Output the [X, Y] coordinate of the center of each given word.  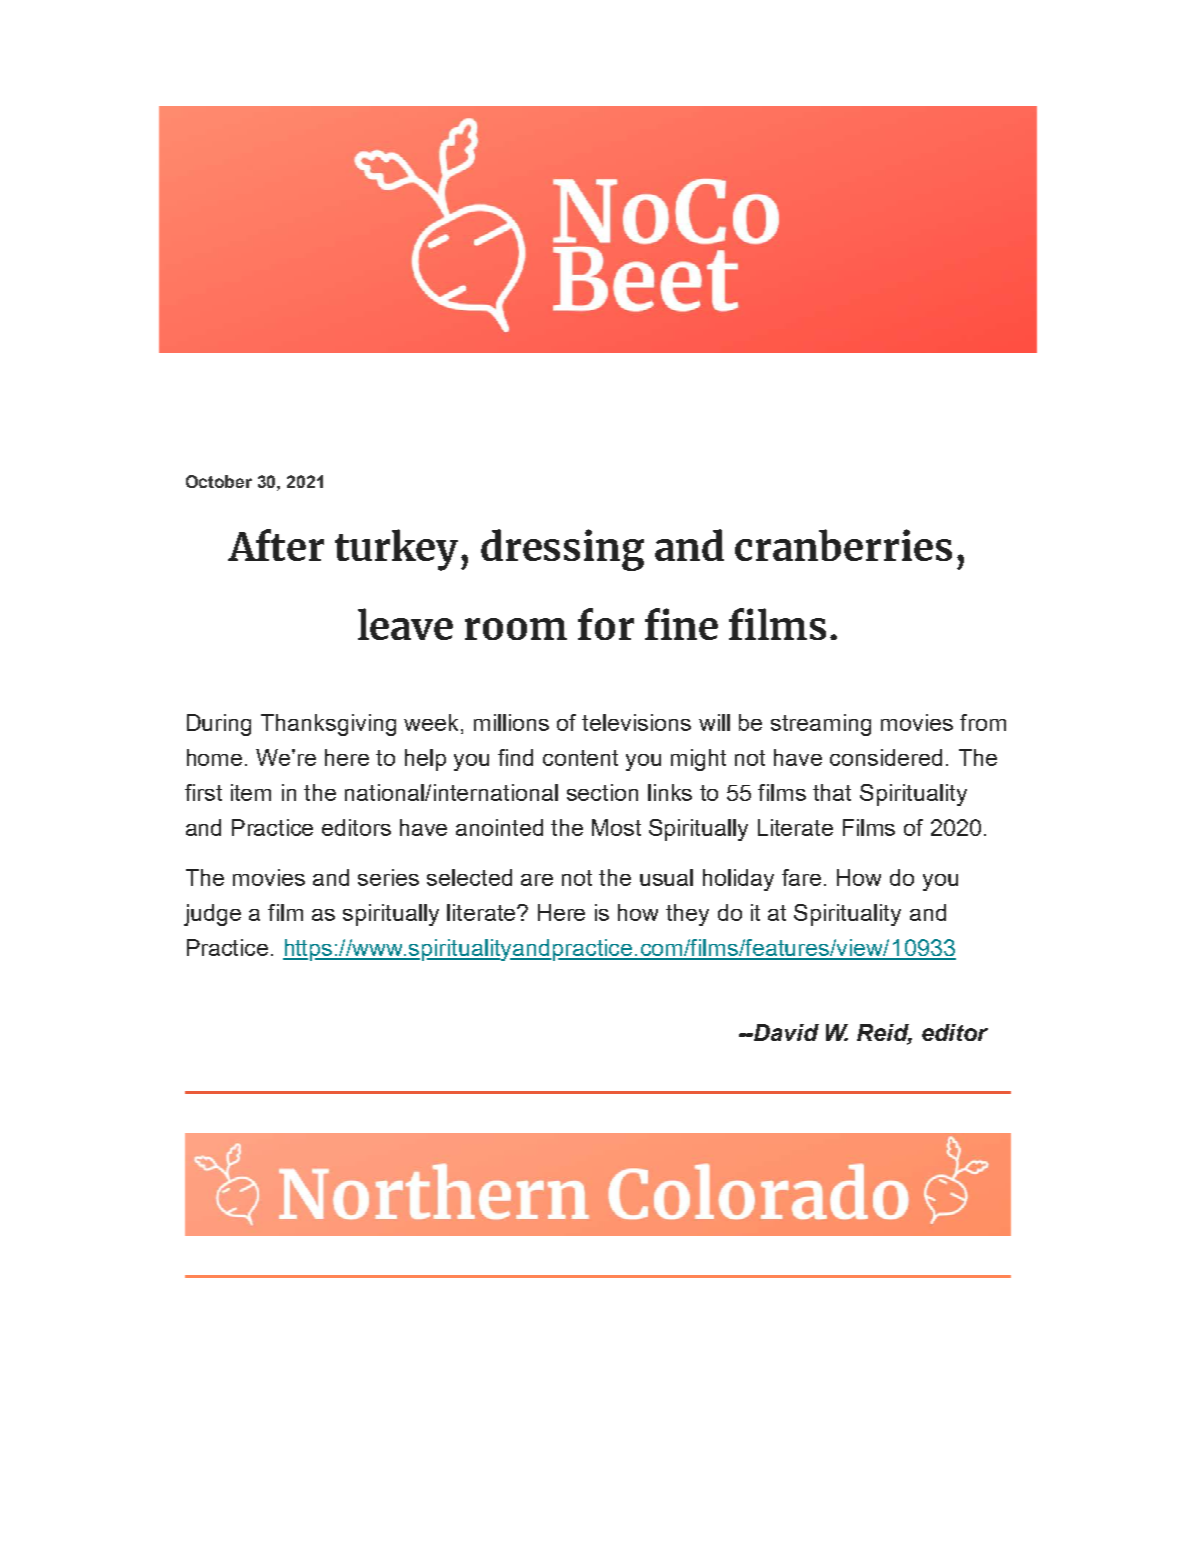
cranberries [843, 545]
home [214, 757]
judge [212, 915]
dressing [562, 550]
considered [886, 757]
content [580, 758]
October [219, 481]
